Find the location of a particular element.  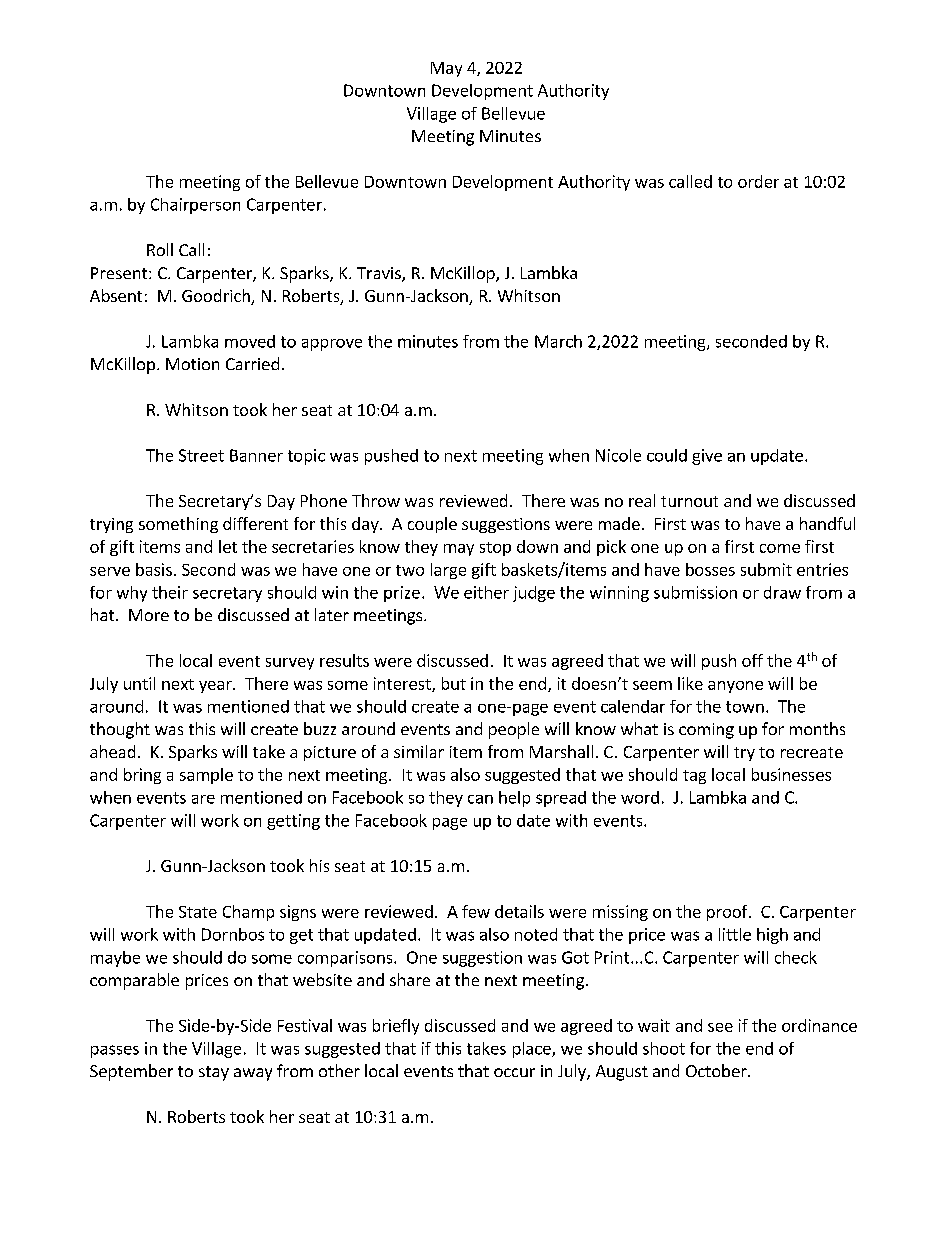

off is located at coordinates (752, 660).
